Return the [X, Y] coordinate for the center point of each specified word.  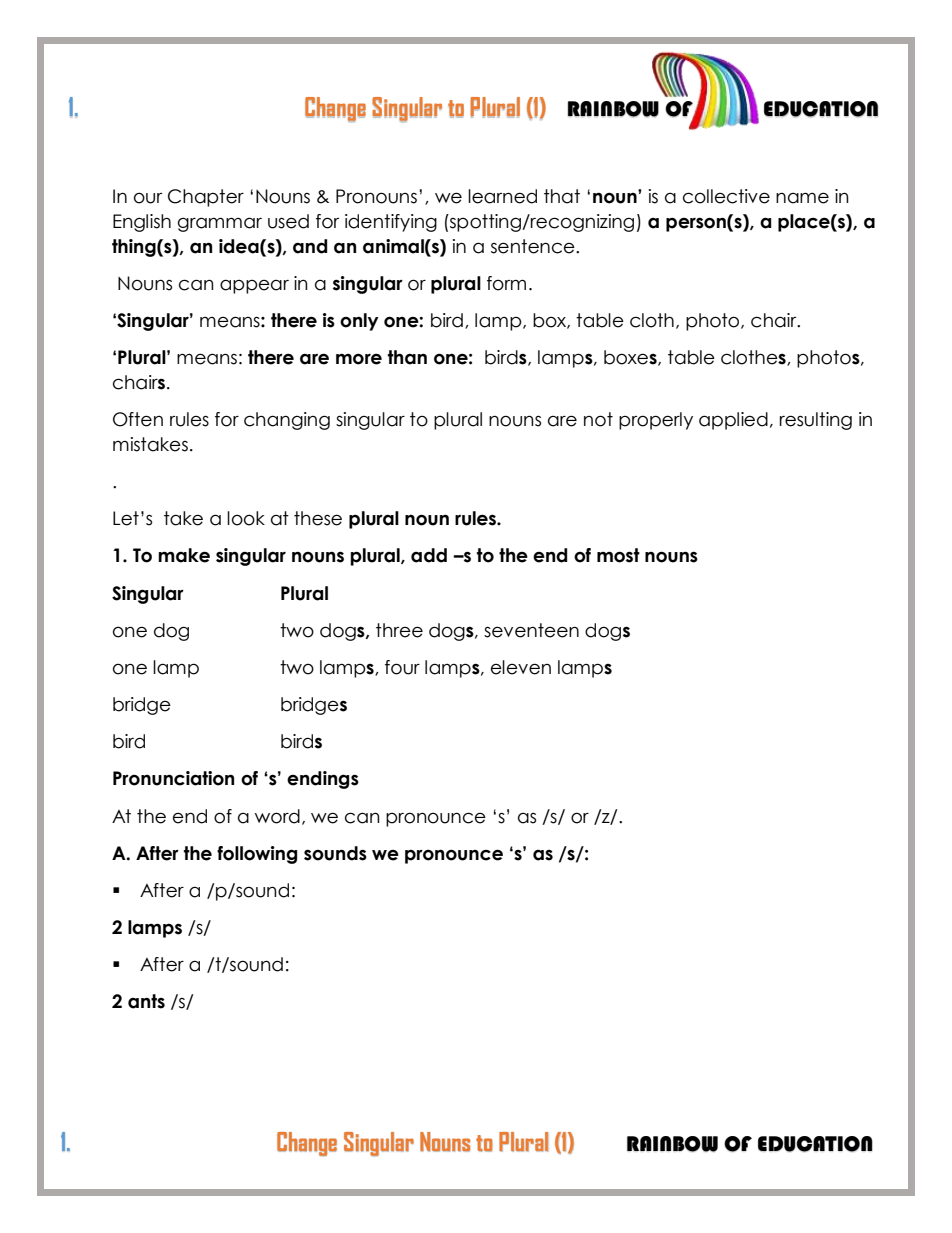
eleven [521, 667]
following [257, 855]
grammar [220, 224]
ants [146, 1001]
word [277, 816]
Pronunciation [173, 778]
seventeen [531, 630]
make [184, 555]
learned [502, 196]
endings [323, 780]
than [407, 357]
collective [726, 196]
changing [287, 421]
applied [733, 421]
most [618, 555]
